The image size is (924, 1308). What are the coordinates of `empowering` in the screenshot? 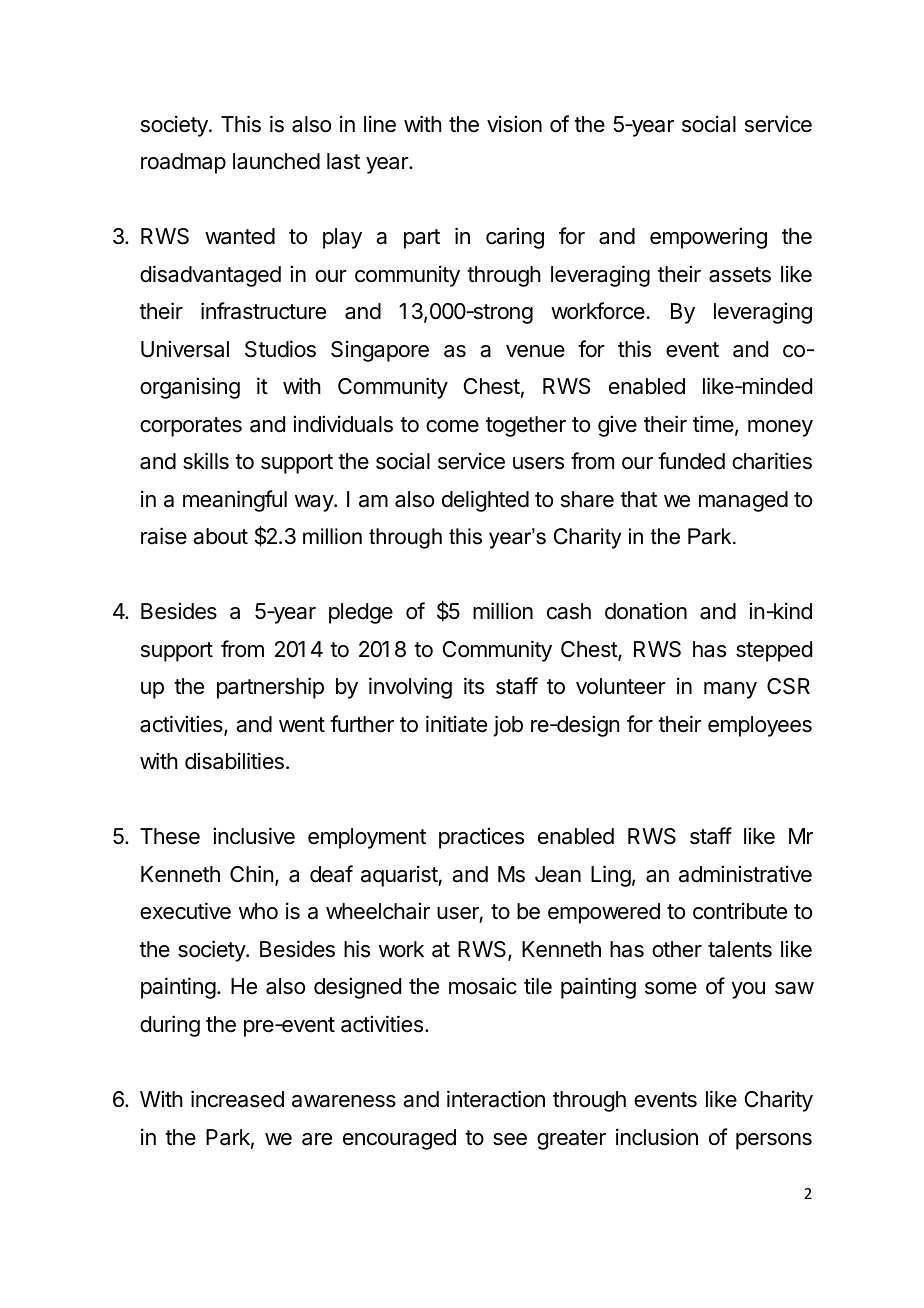 It's located at (708, 238).
